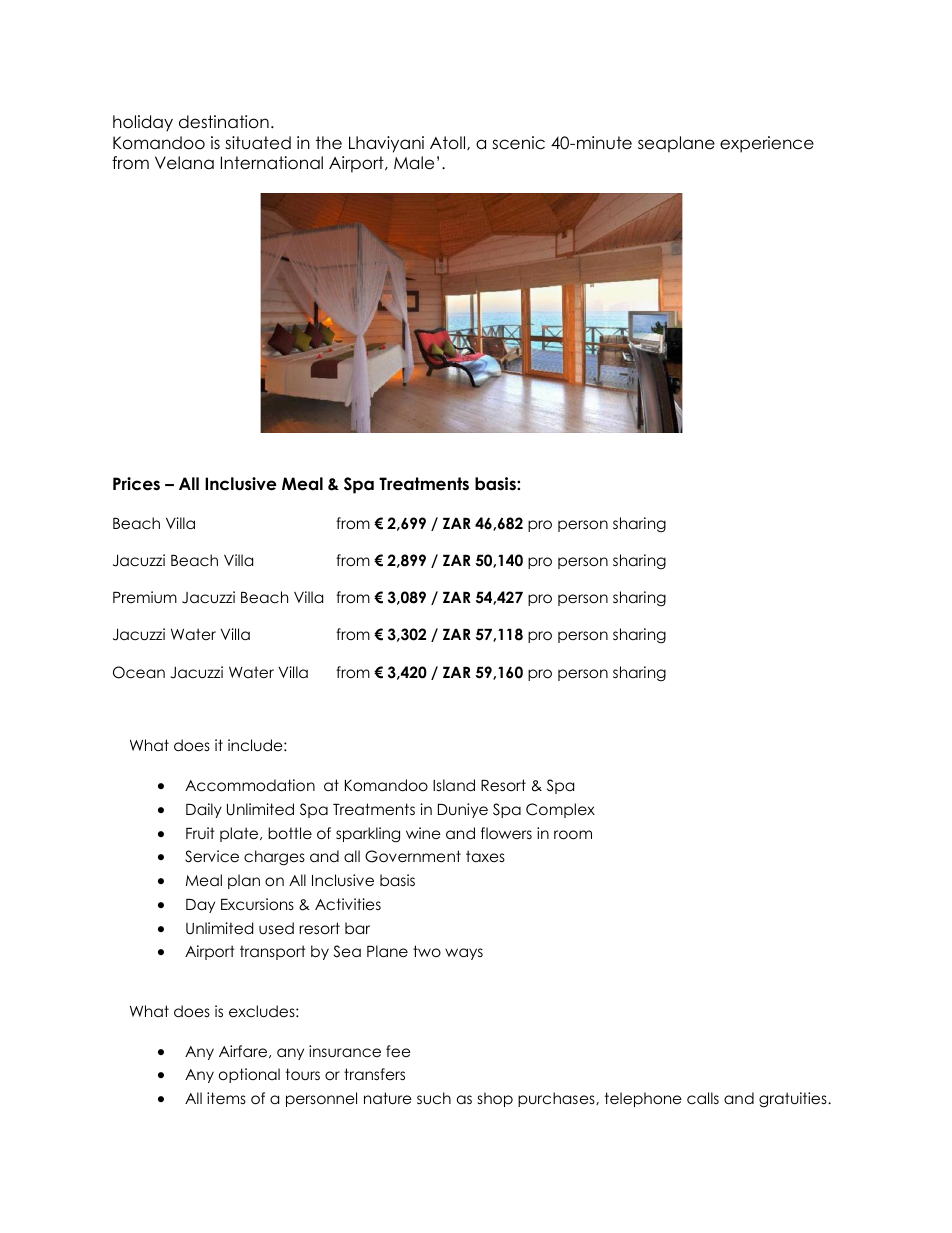 The image size is (952, 1233). I want to click on Prices, so click(136, 484).
